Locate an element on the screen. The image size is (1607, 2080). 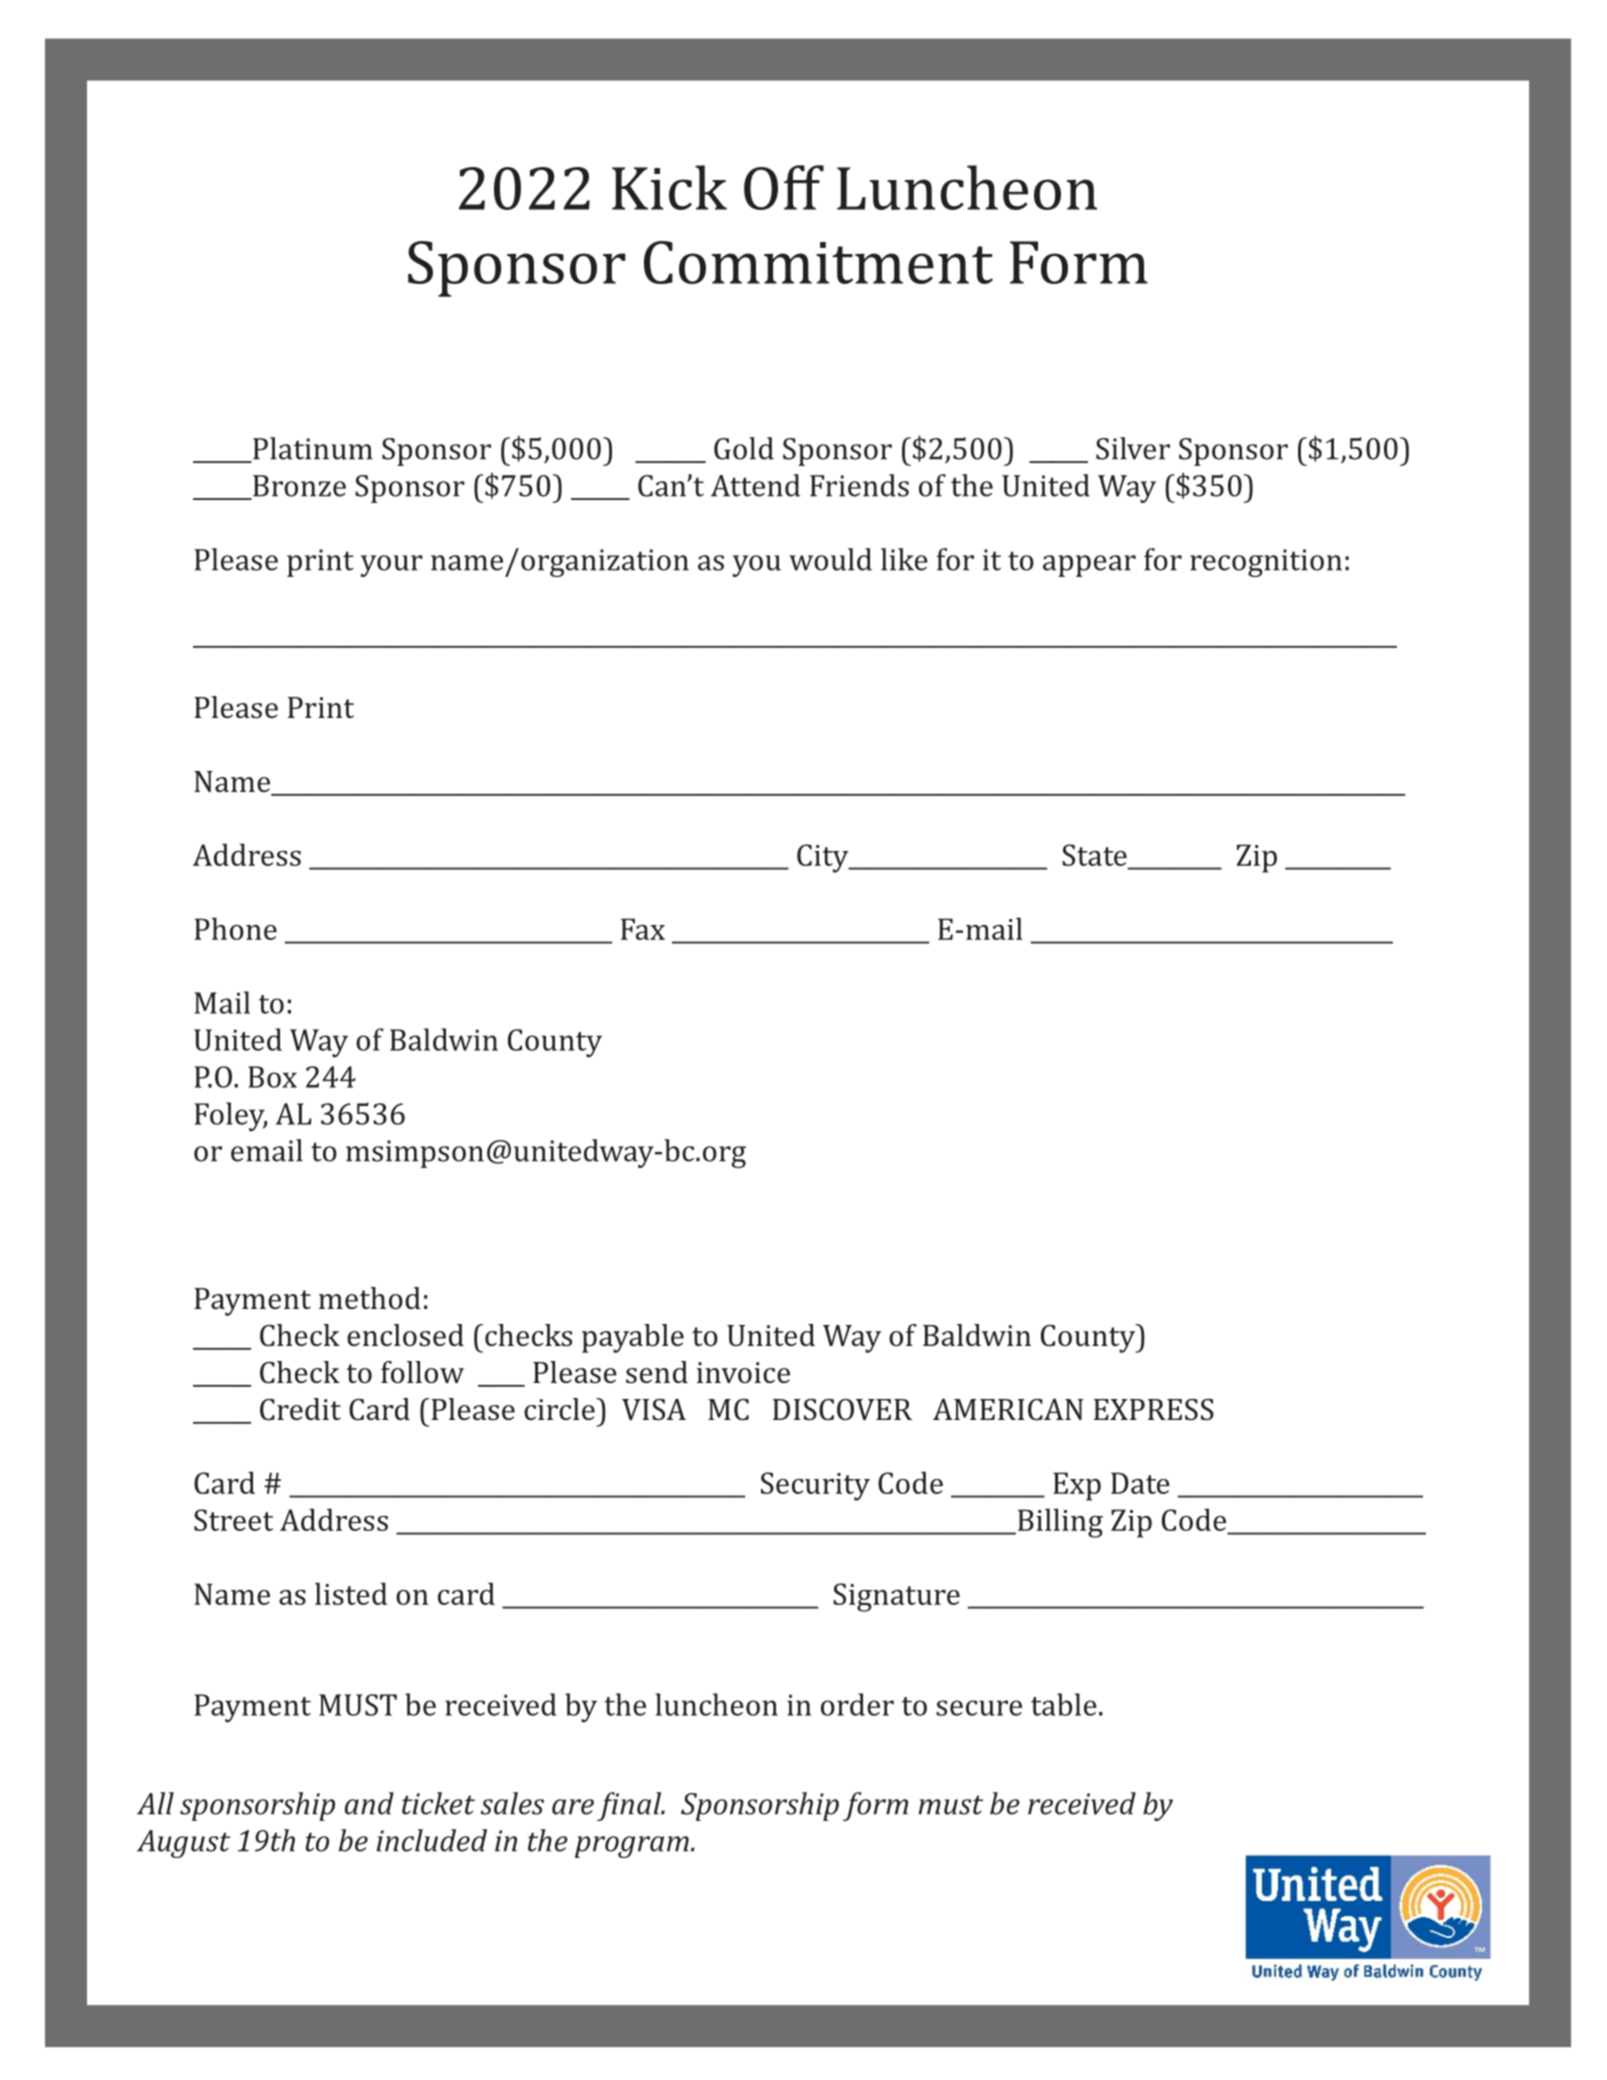
Commitment is located at coordinates (818, 262).
